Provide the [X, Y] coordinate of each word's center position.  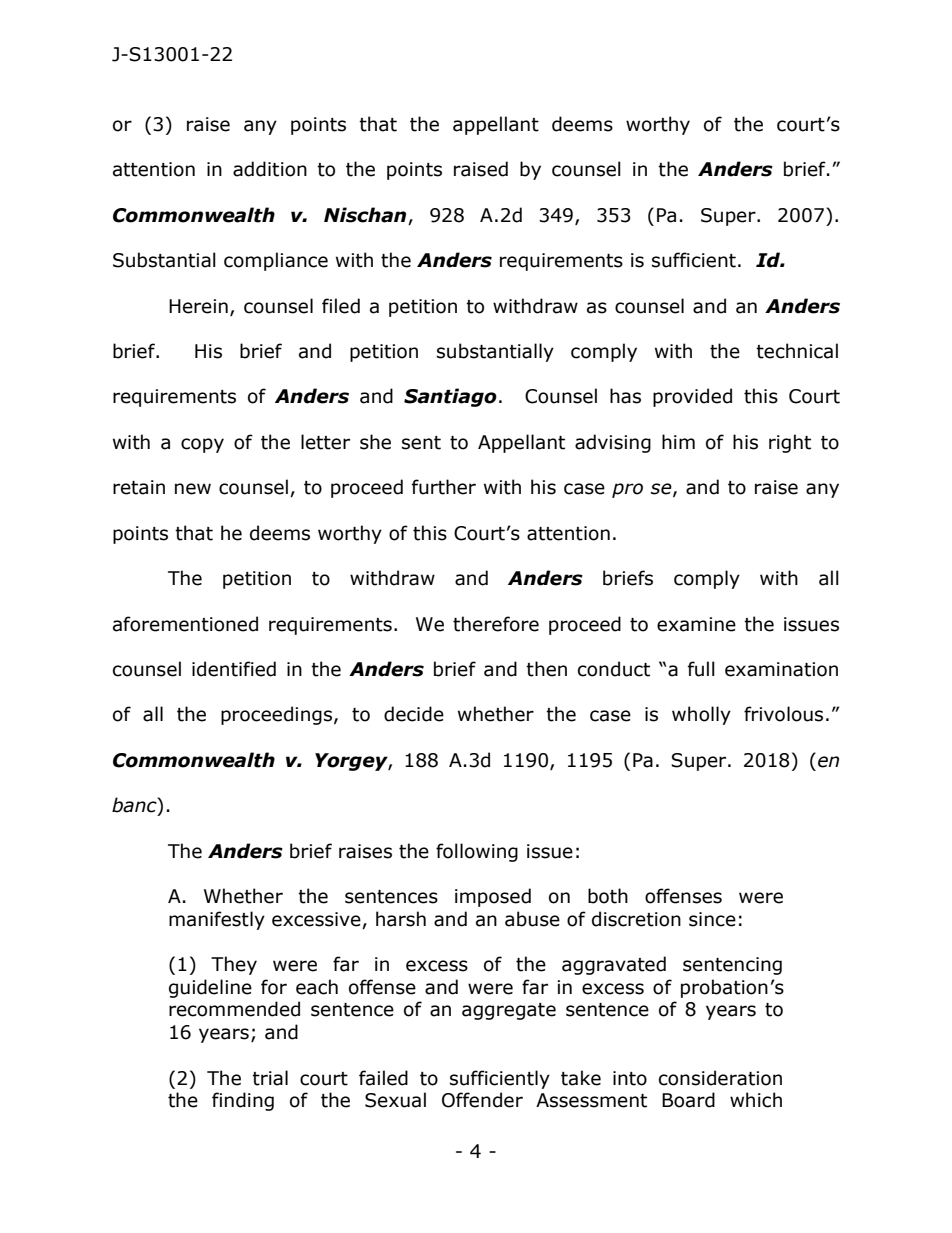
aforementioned [185, 624]
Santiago [450, 397]
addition [270, 169]
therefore [496, 624]
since [712, 919]
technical [797, 351]
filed [341, 306]
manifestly [217, 920]
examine [696, 624]
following [477, 852]
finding [243, 1101]
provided [692, 397]
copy [202, 445]
